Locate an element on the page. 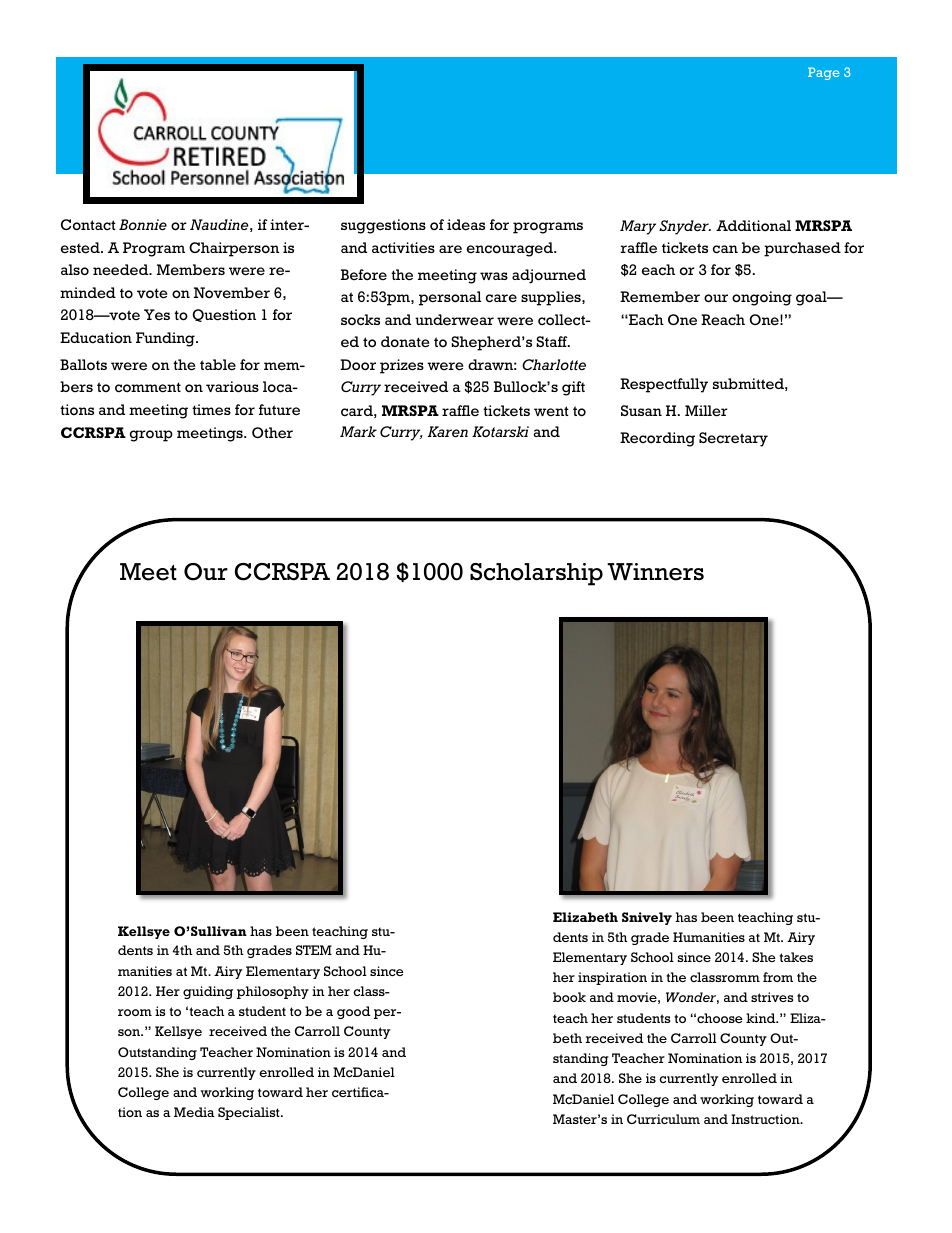  Scholarship is located at coordinates (536, 574).
